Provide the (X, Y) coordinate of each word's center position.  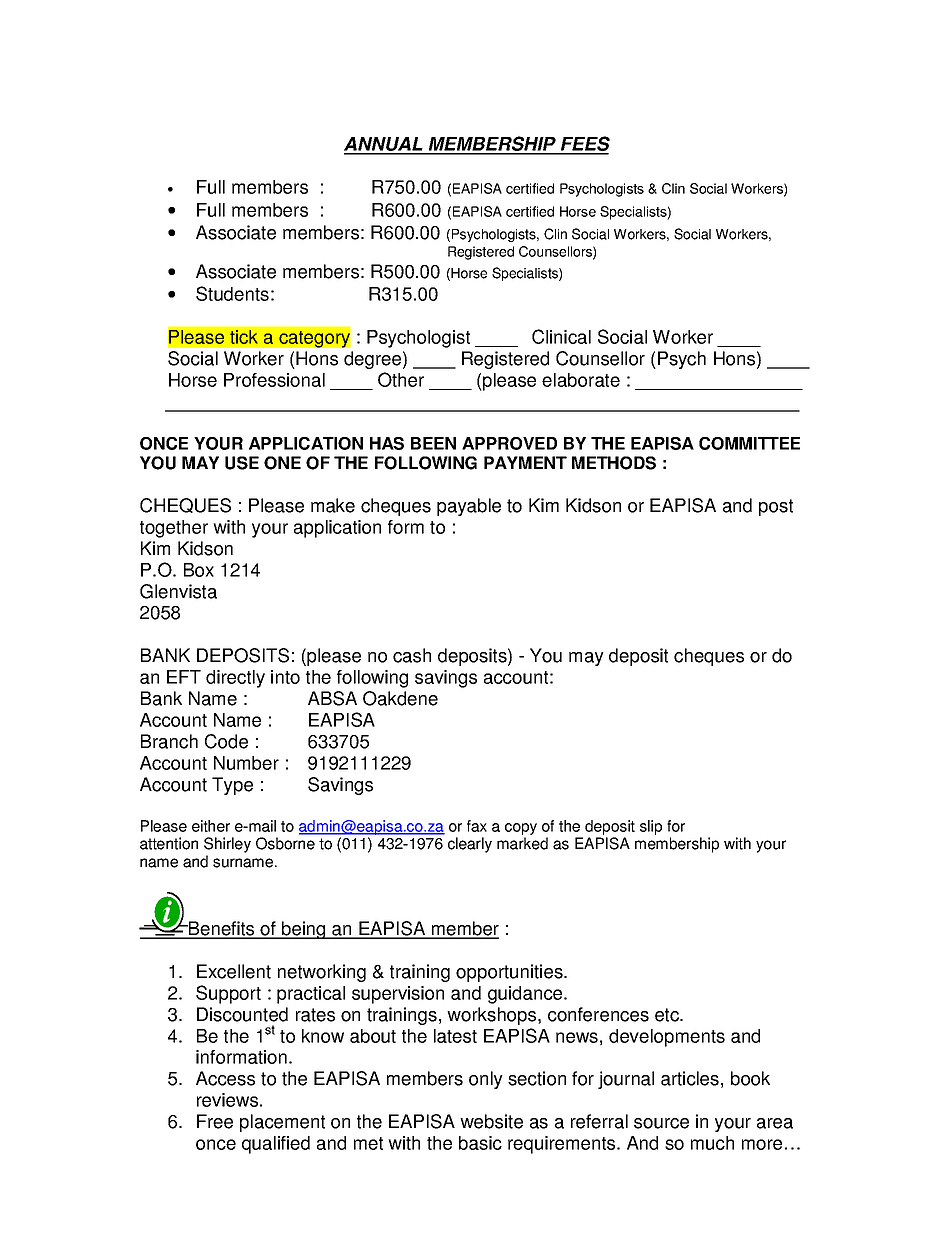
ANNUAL (384, 145)
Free (215, 1121)
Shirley (227, 845)
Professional (274, 380)
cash (412, 655)
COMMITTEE (749, 443)
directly (235, 679)
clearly (470, 845)
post (776, 507)
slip (651, 827)
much (712, 1143)
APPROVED (509, 443)
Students (232, 293)
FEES (584, 145)
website (491, 1121)
